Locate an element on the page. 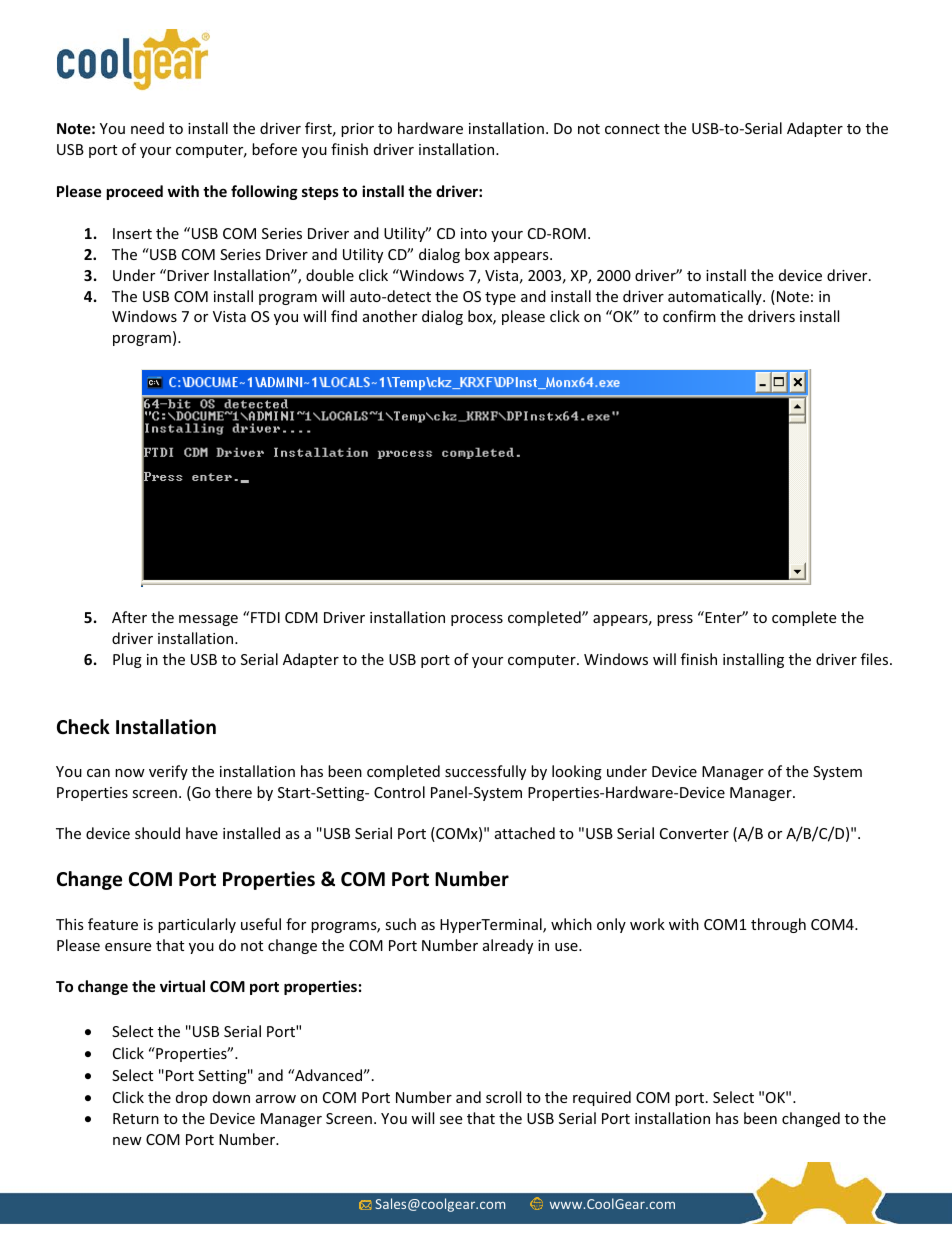  need is located at coordinates (147, 128).
